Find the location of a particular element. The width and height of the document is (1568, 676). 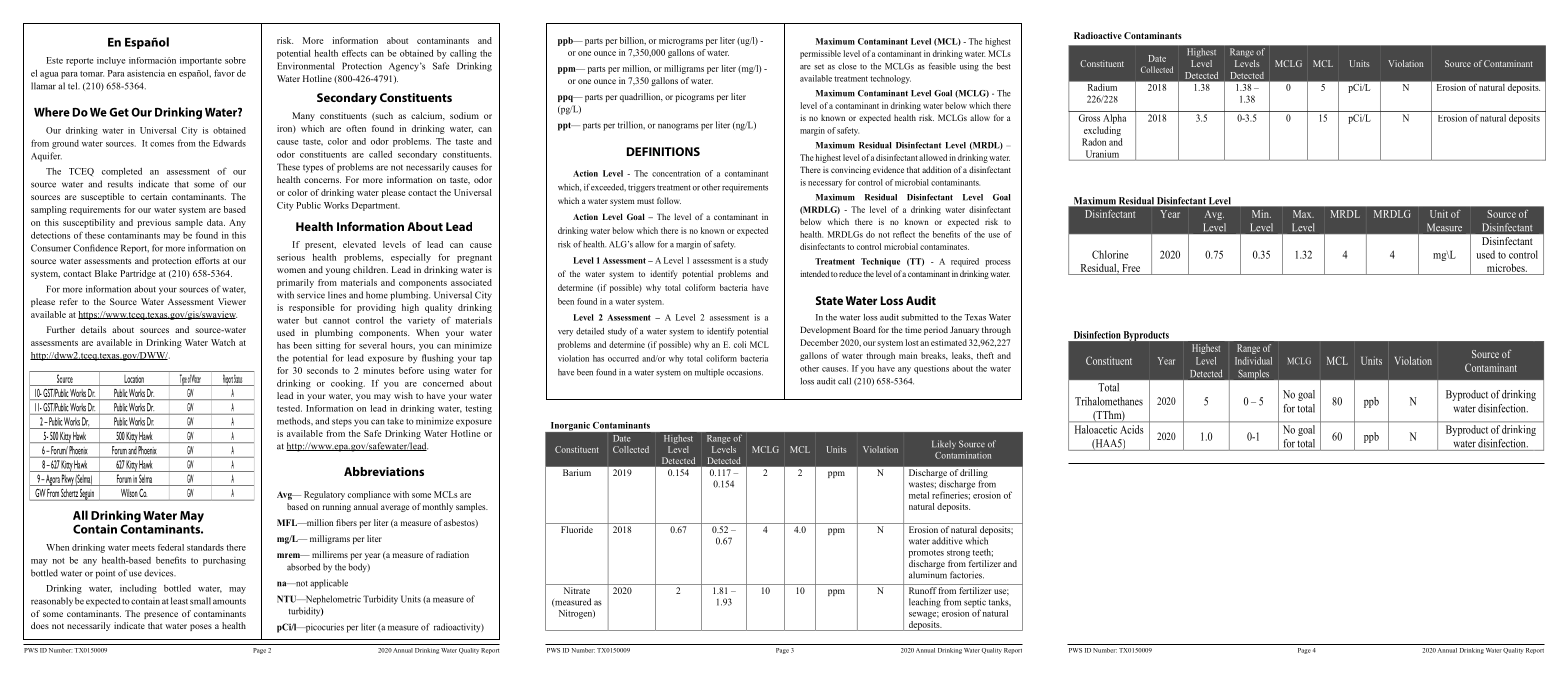

submitted is located at coordinates (919, 317).
